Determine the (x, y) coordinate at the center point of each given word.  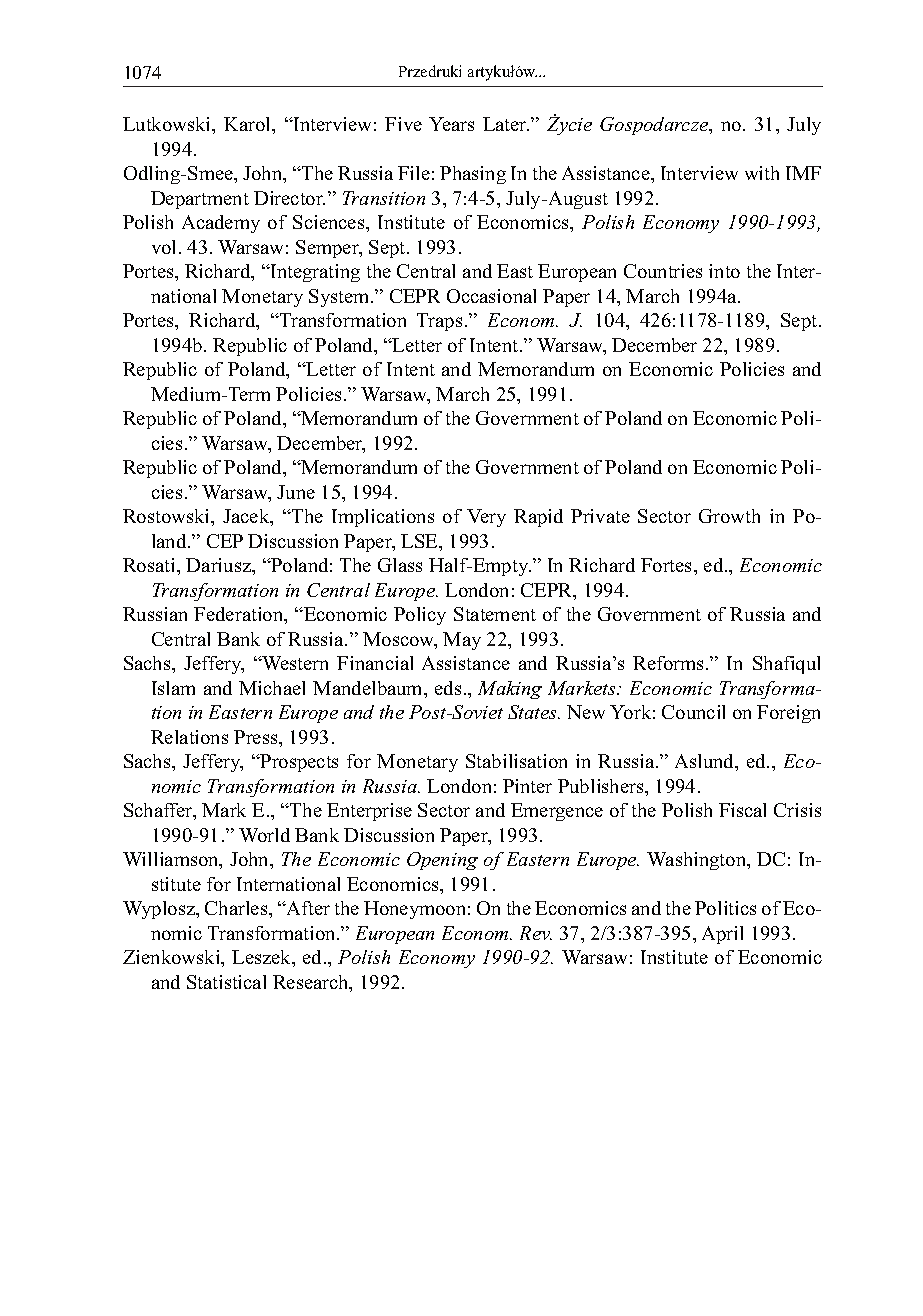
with (762, 173)
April (722, 935)
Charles (237, 908)
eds (448, 688)
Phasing (473, 175)
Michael (272, 688)
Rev (536, 933)
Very (486, 518)
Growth (729, 516)
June (296, 492)
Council (693, 712)
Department (200, 200)
